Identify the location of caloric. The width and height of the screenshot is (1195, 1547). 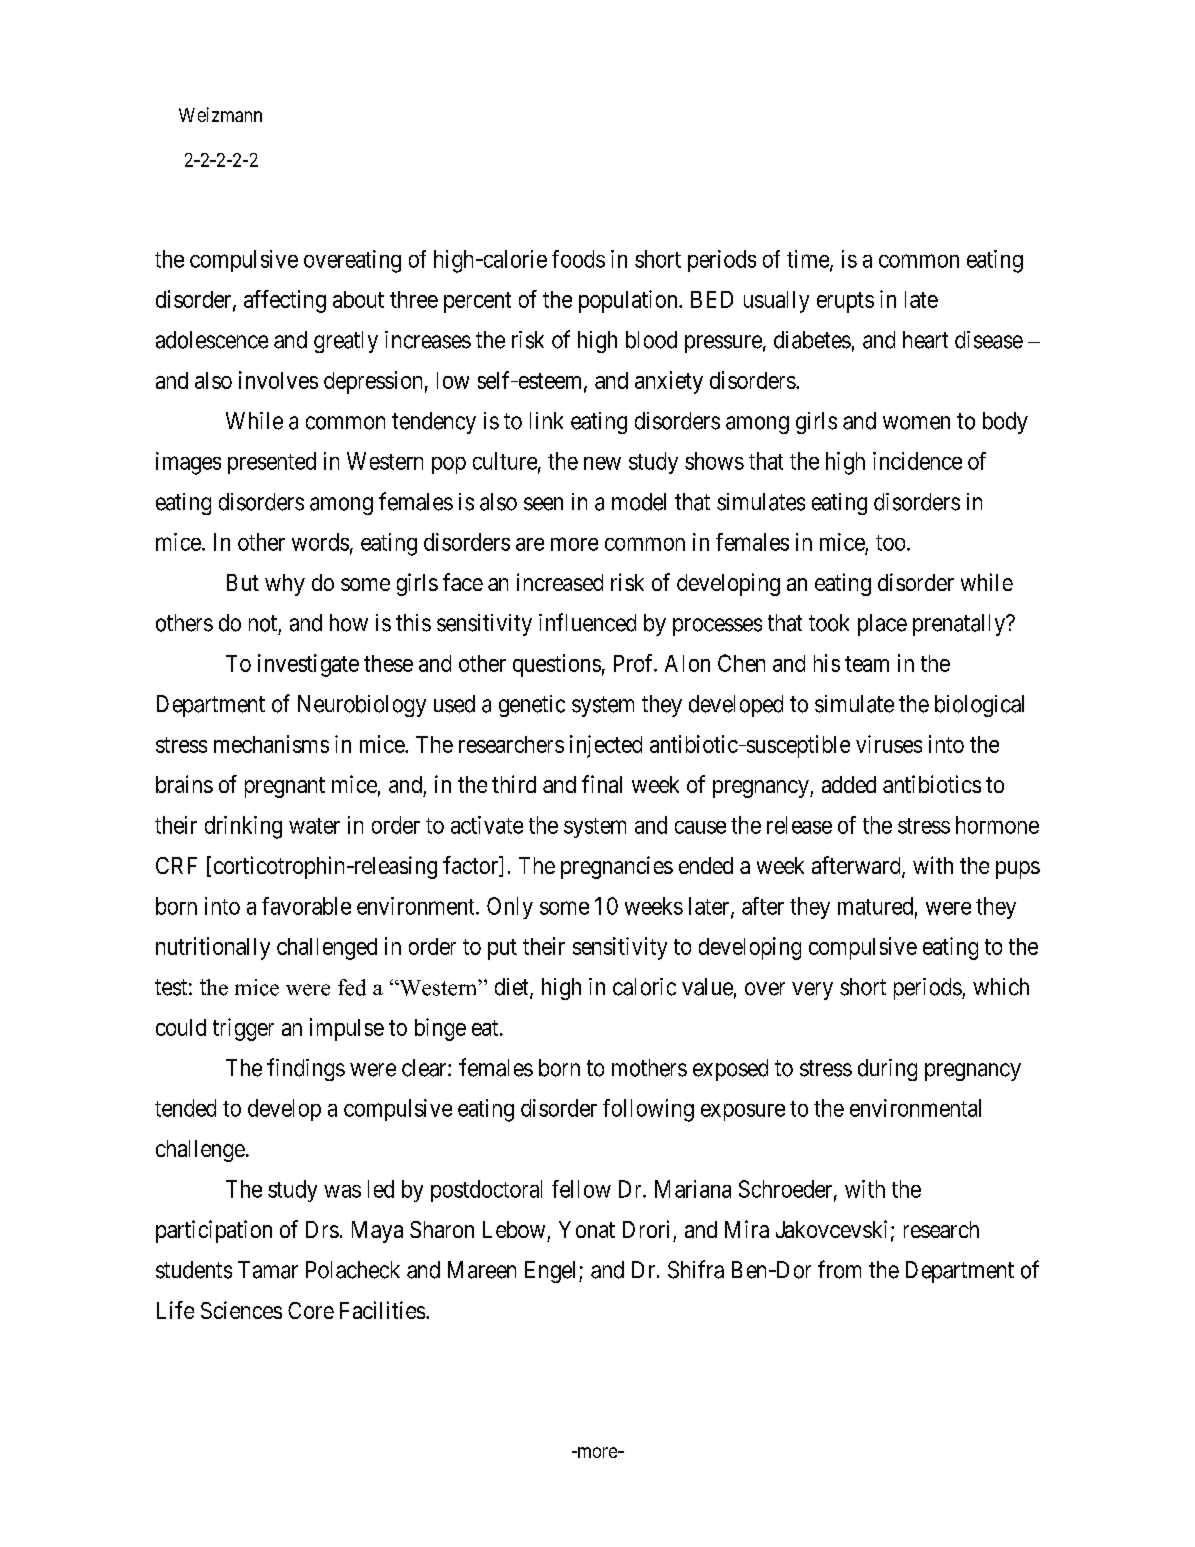
(644, 987).
